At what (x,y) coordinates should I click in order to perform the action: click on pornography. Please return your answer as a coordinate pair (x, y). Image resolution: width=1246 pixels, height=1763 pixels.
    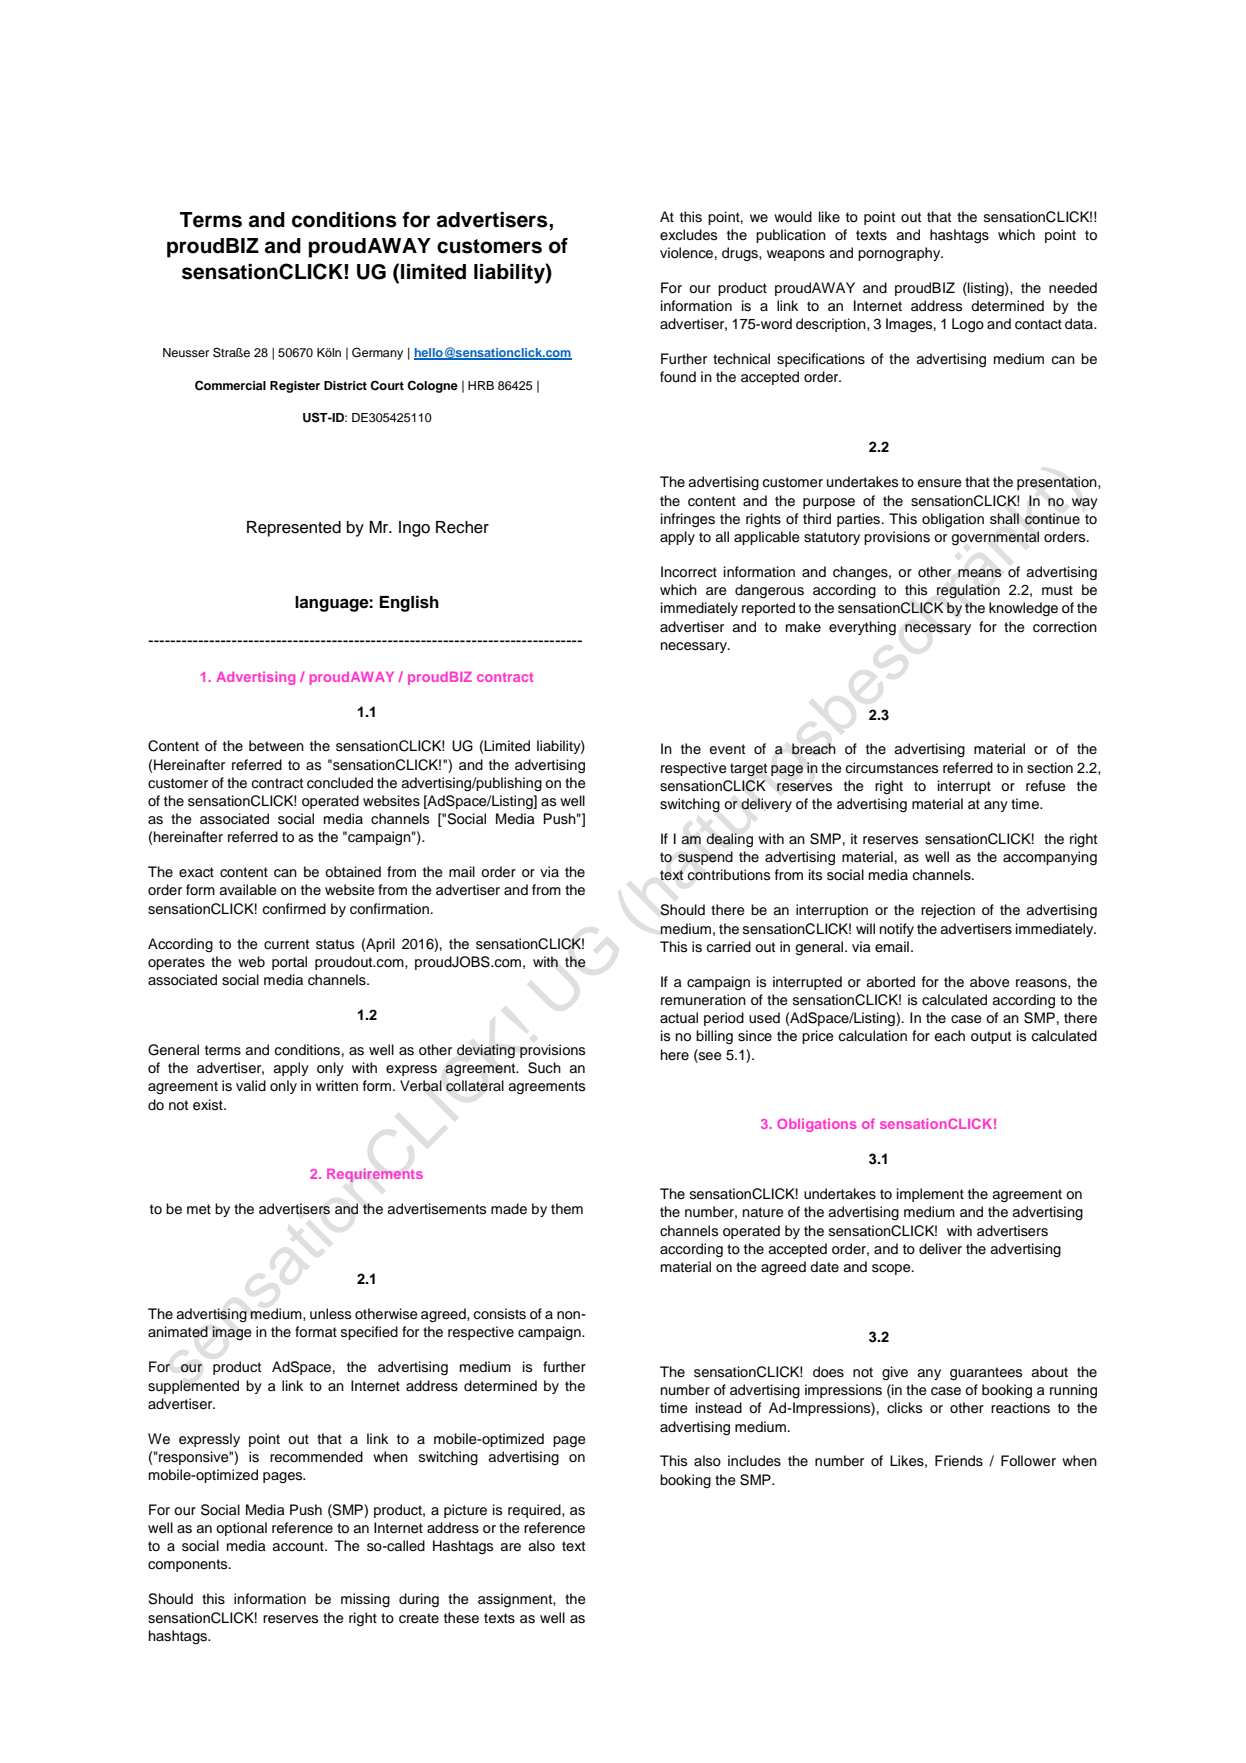
    Looking at the image, I should click on (900, 254).
